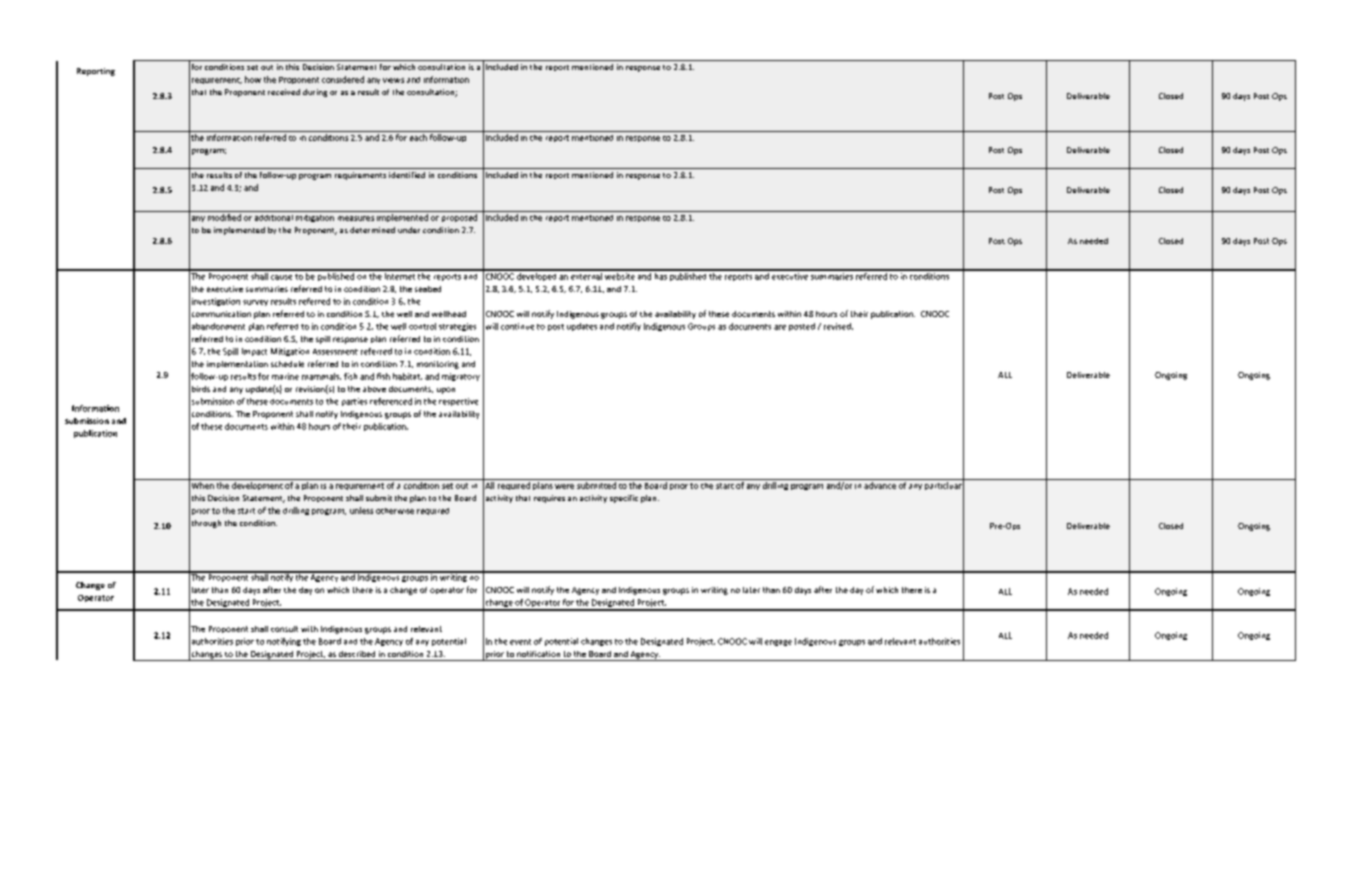  I want to click on are, so click(780, 327).
